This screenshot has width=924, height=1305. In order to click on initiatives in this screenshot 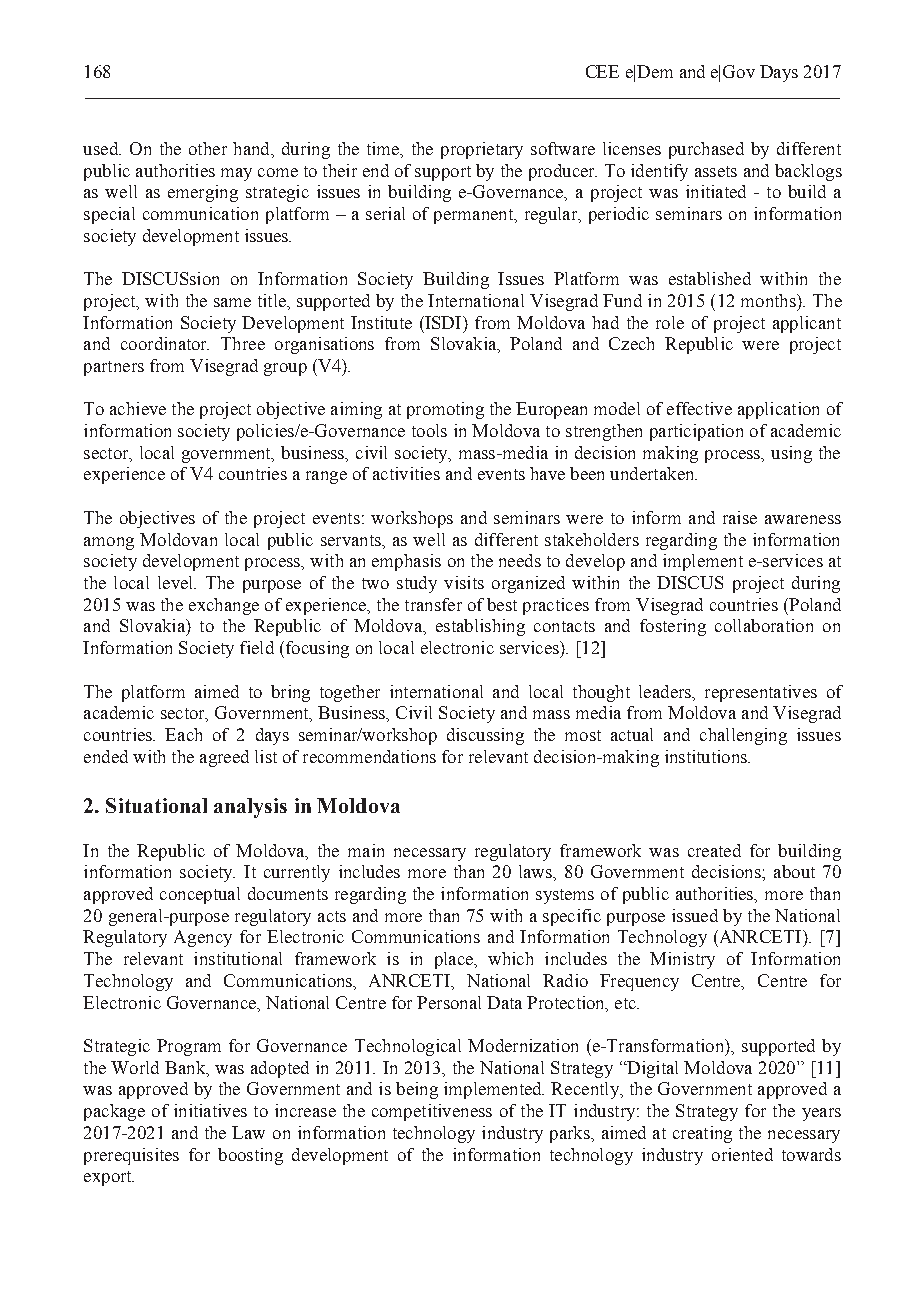, I will do `click(210, 1110)`.
